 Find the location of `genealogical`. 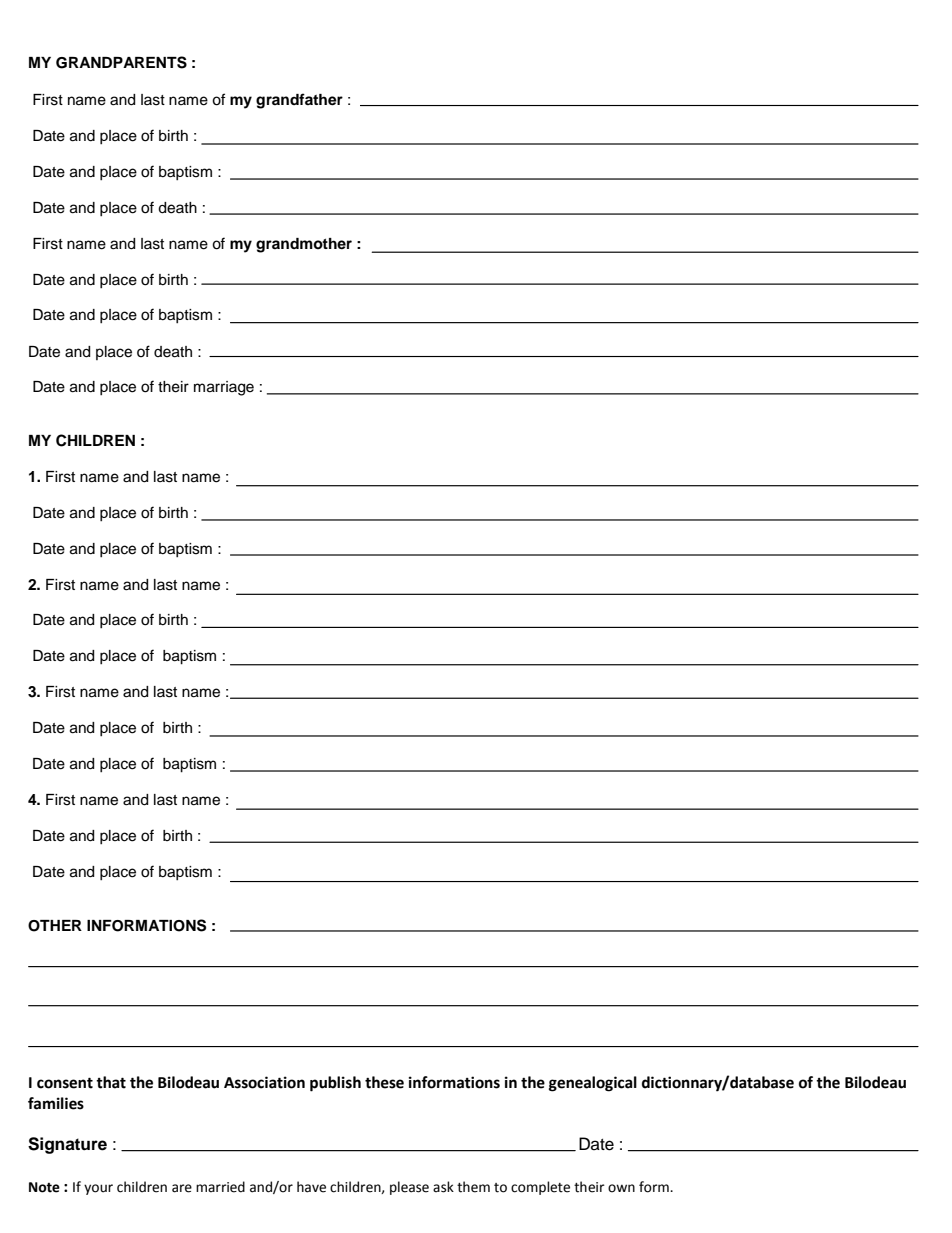

genealogical is located at coordinates (593, 1084).
